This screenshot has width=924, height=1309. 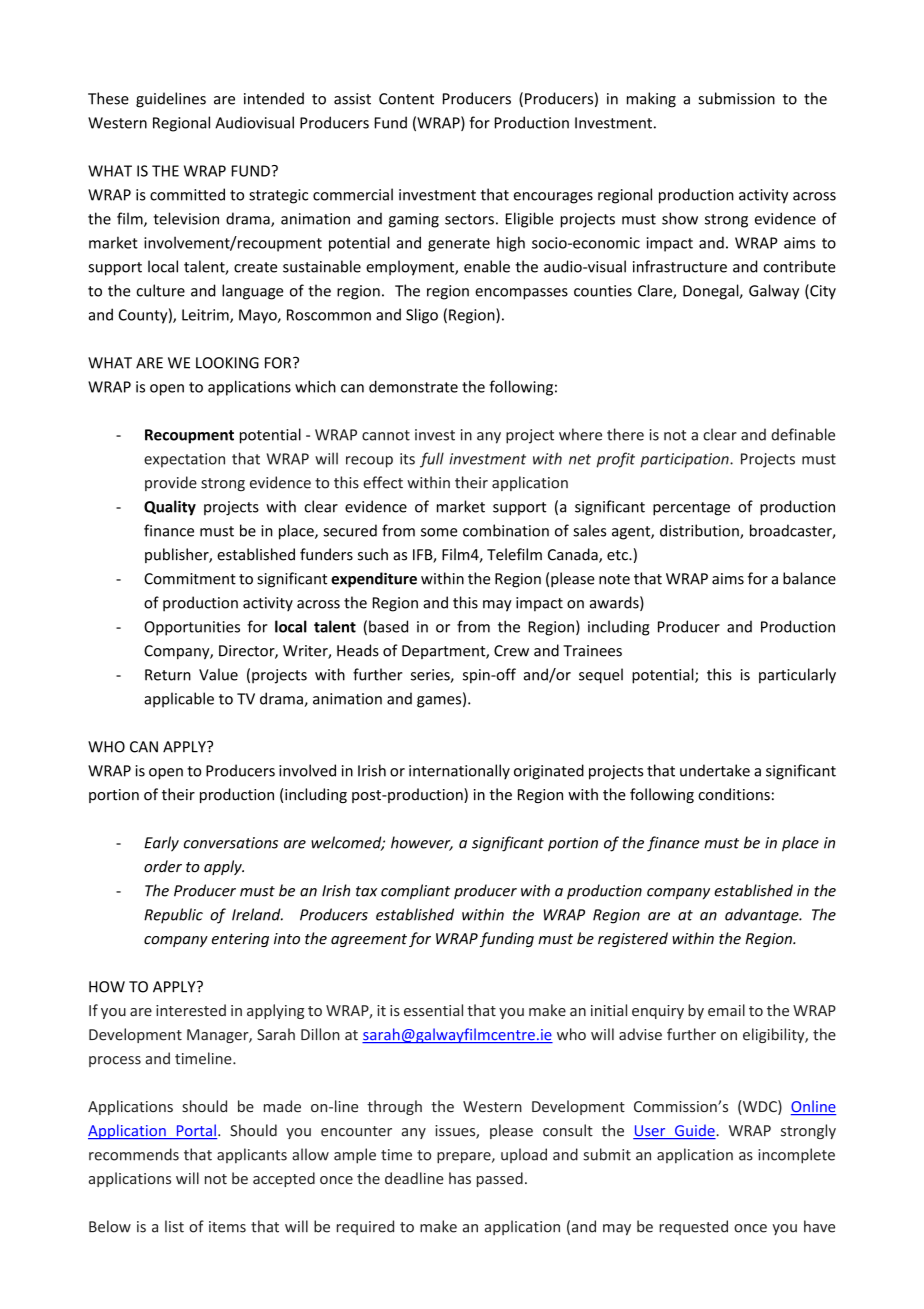 I want to click on submission, so click(x=736, y=98).
